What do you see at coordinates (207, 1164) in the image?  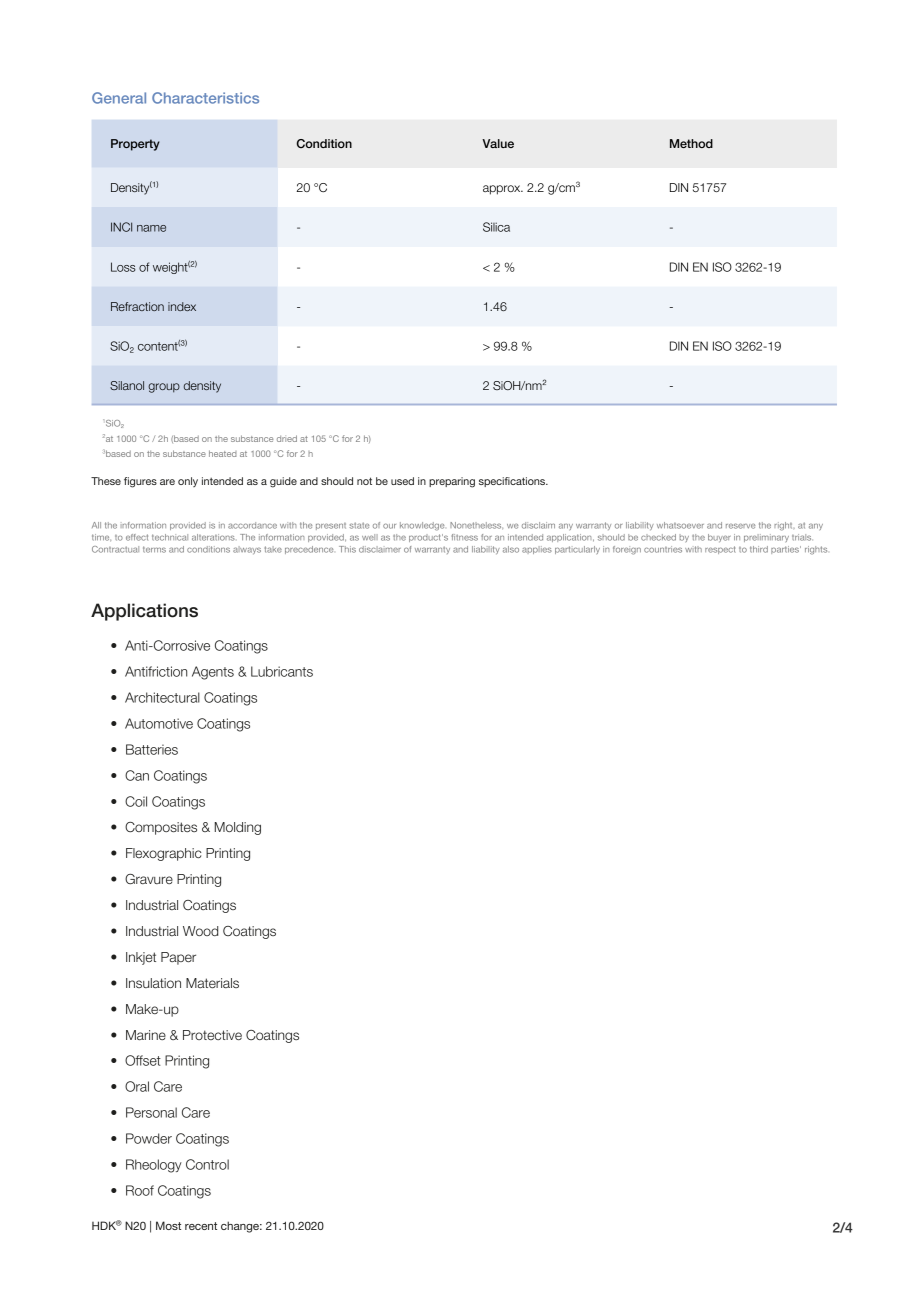 I see `Control` at bounding box center [207, 1164].
